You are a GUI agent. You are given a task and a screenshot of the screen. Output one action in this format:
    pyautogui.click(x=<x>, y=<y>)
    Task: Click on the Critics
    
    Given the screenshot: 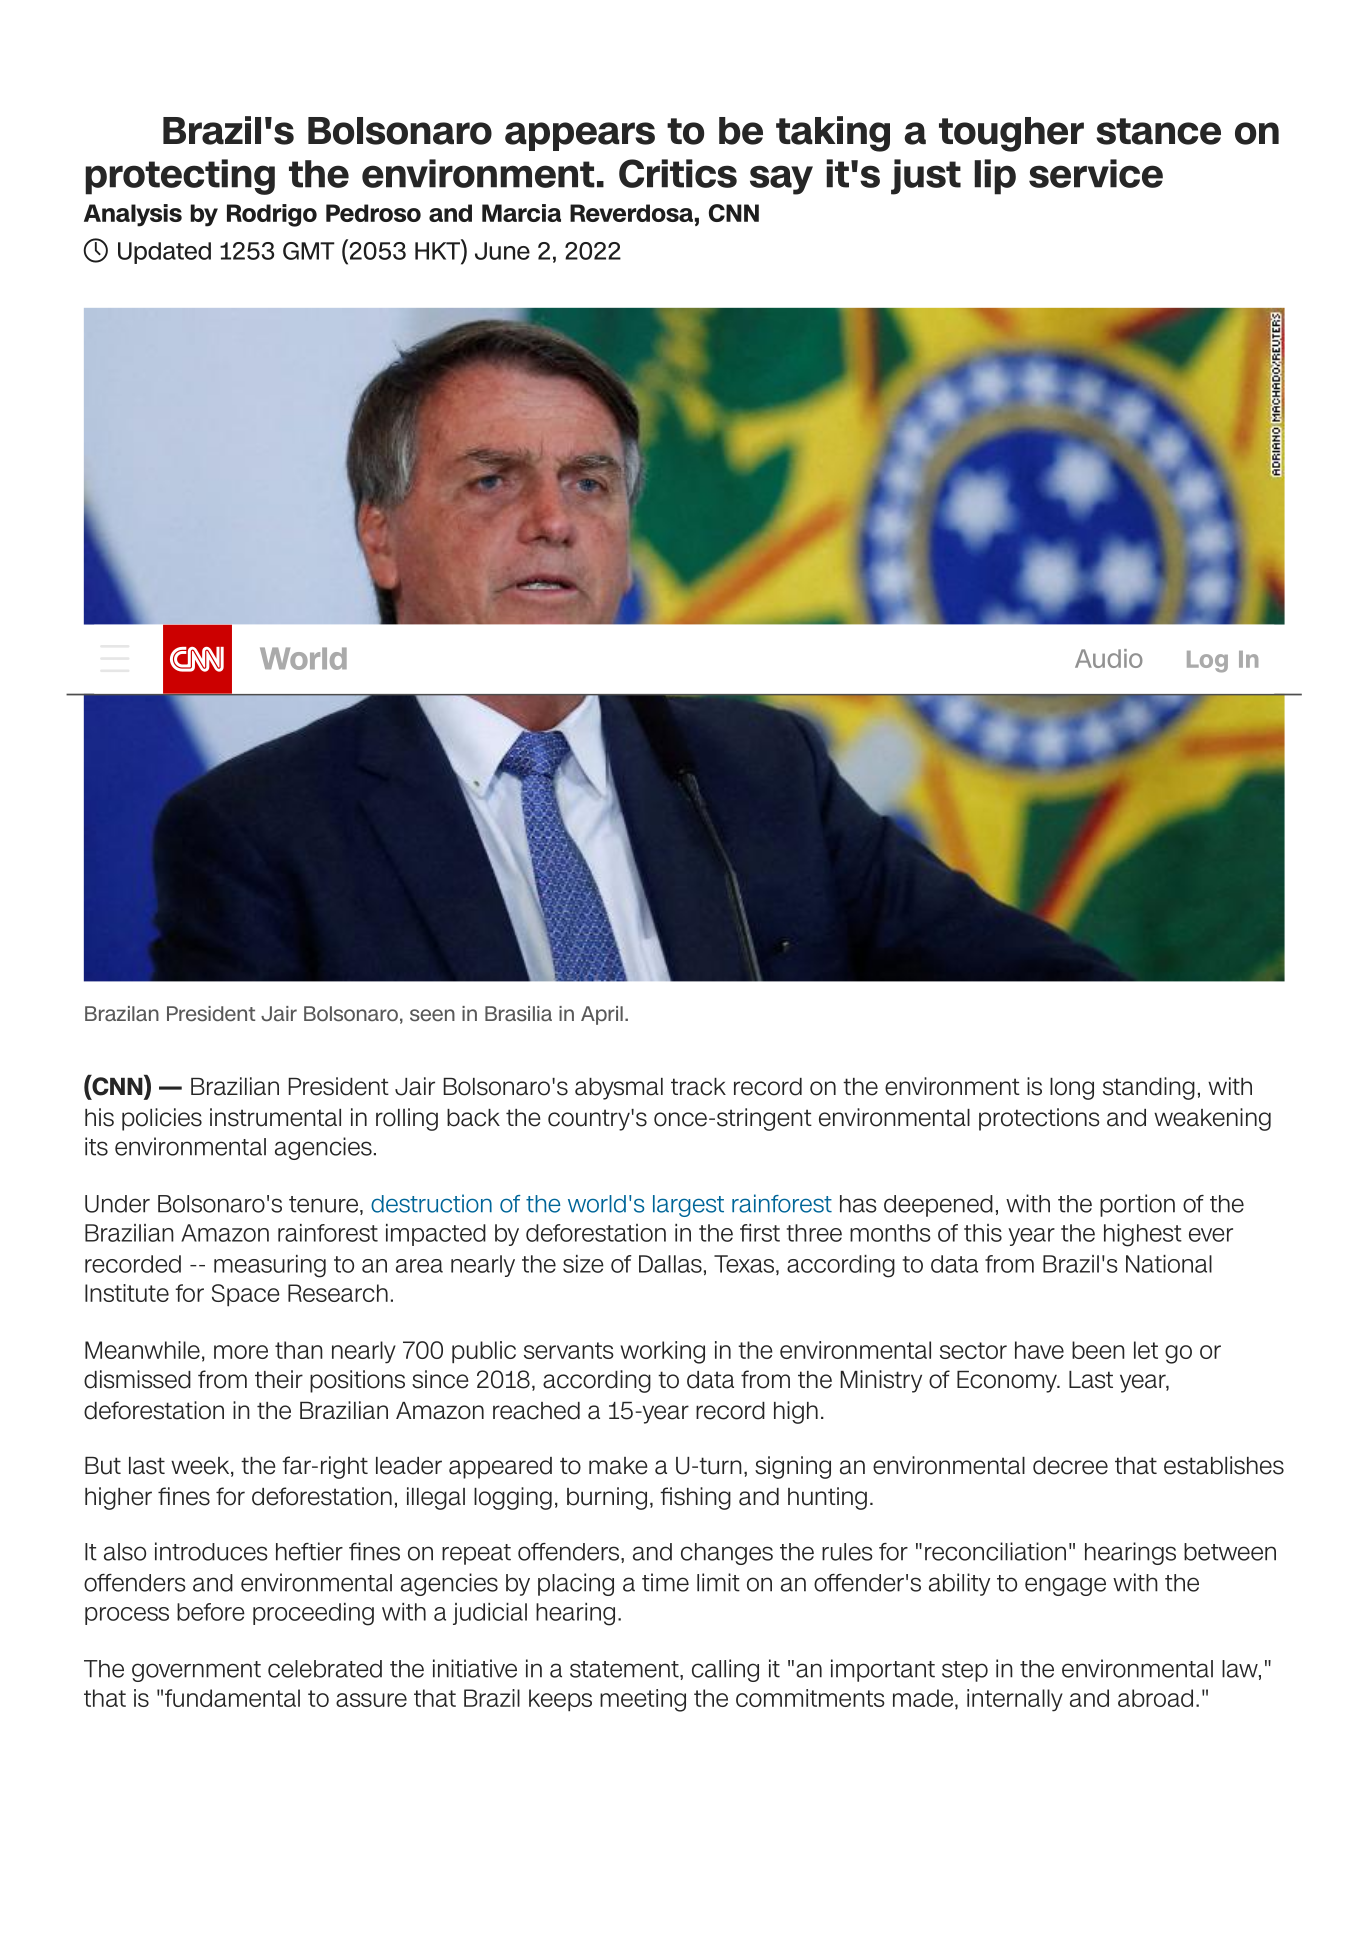 What is the action you would take?
    pyautogui.click(x=678, y=173)
